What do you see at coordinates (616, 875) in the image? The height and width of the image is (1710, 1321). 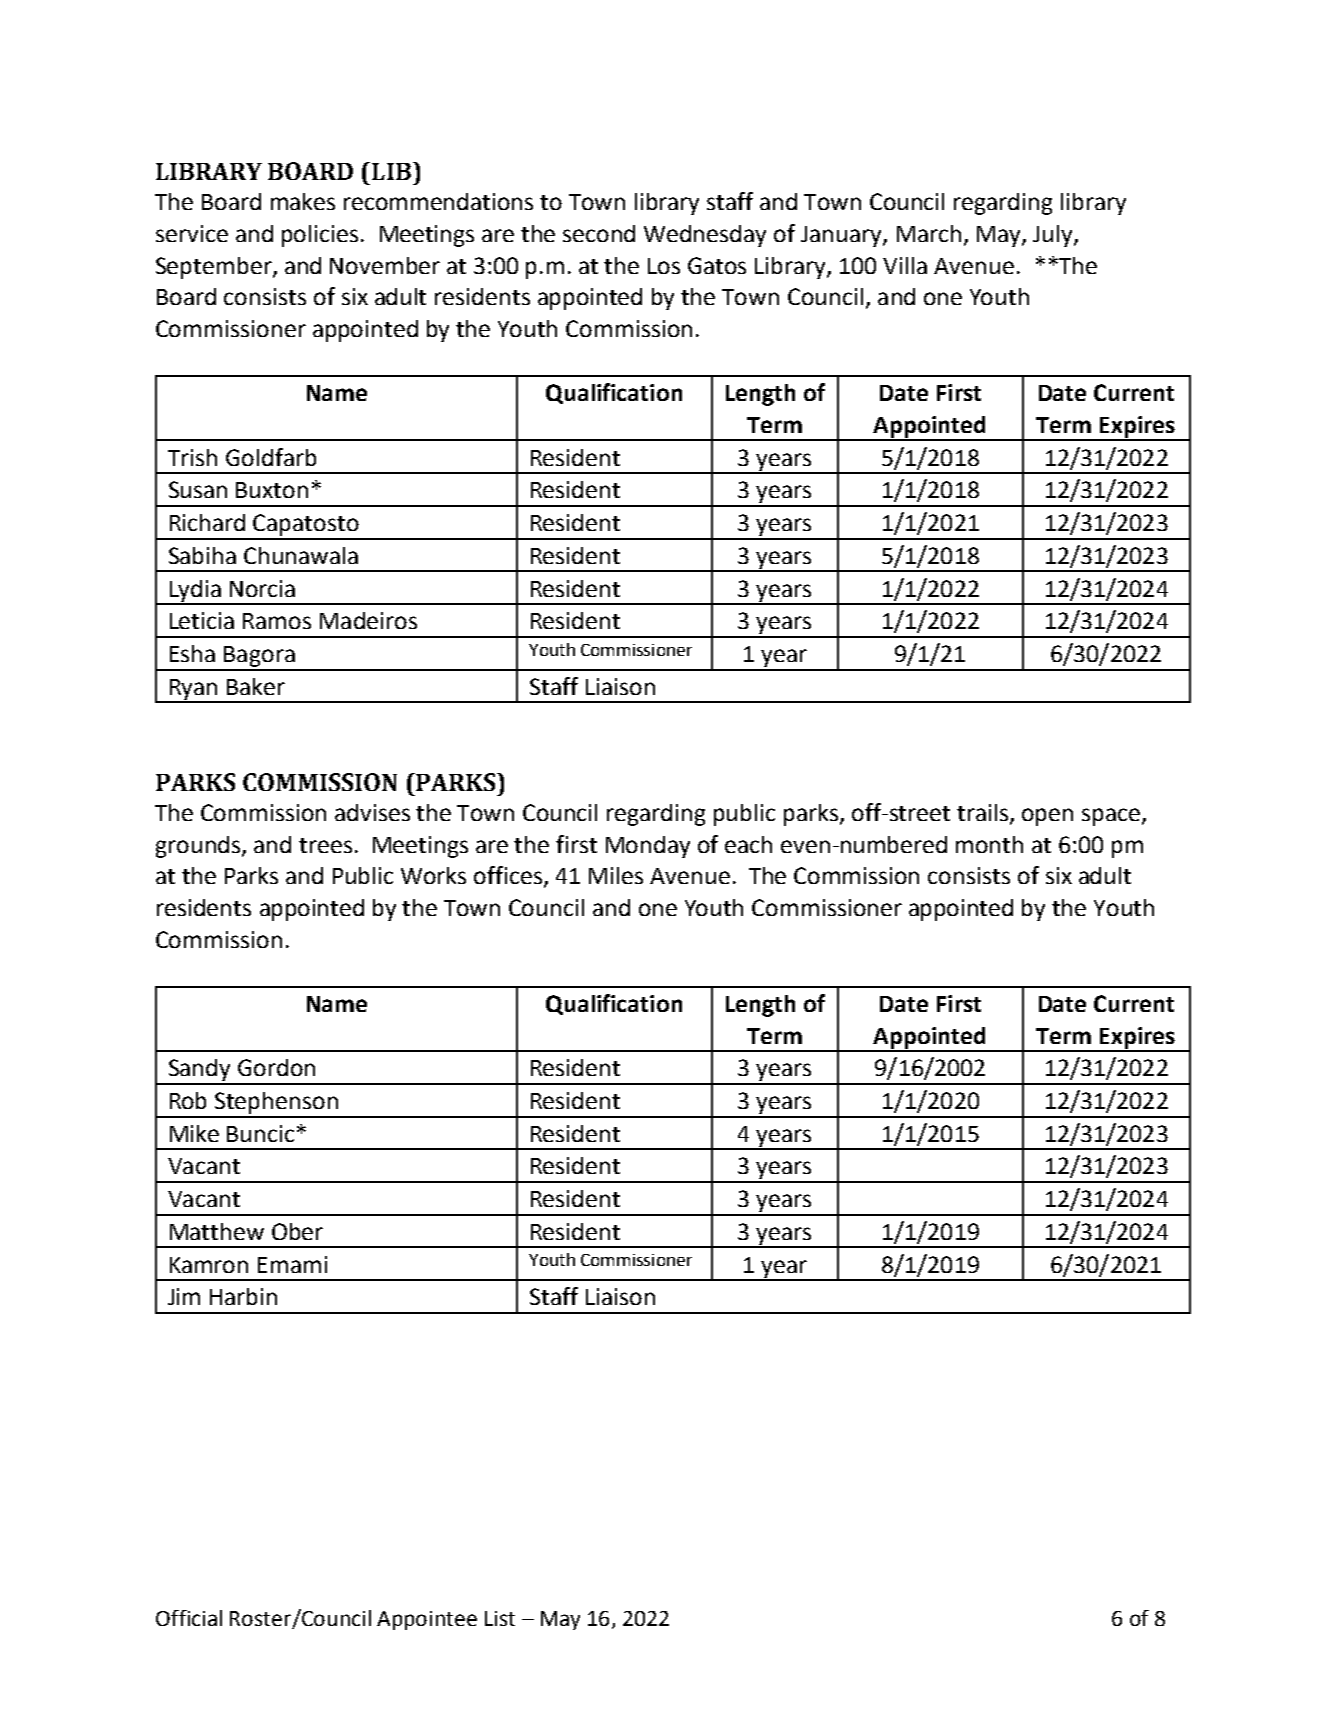 I see `Miles` at bounding box center [616, 875].
